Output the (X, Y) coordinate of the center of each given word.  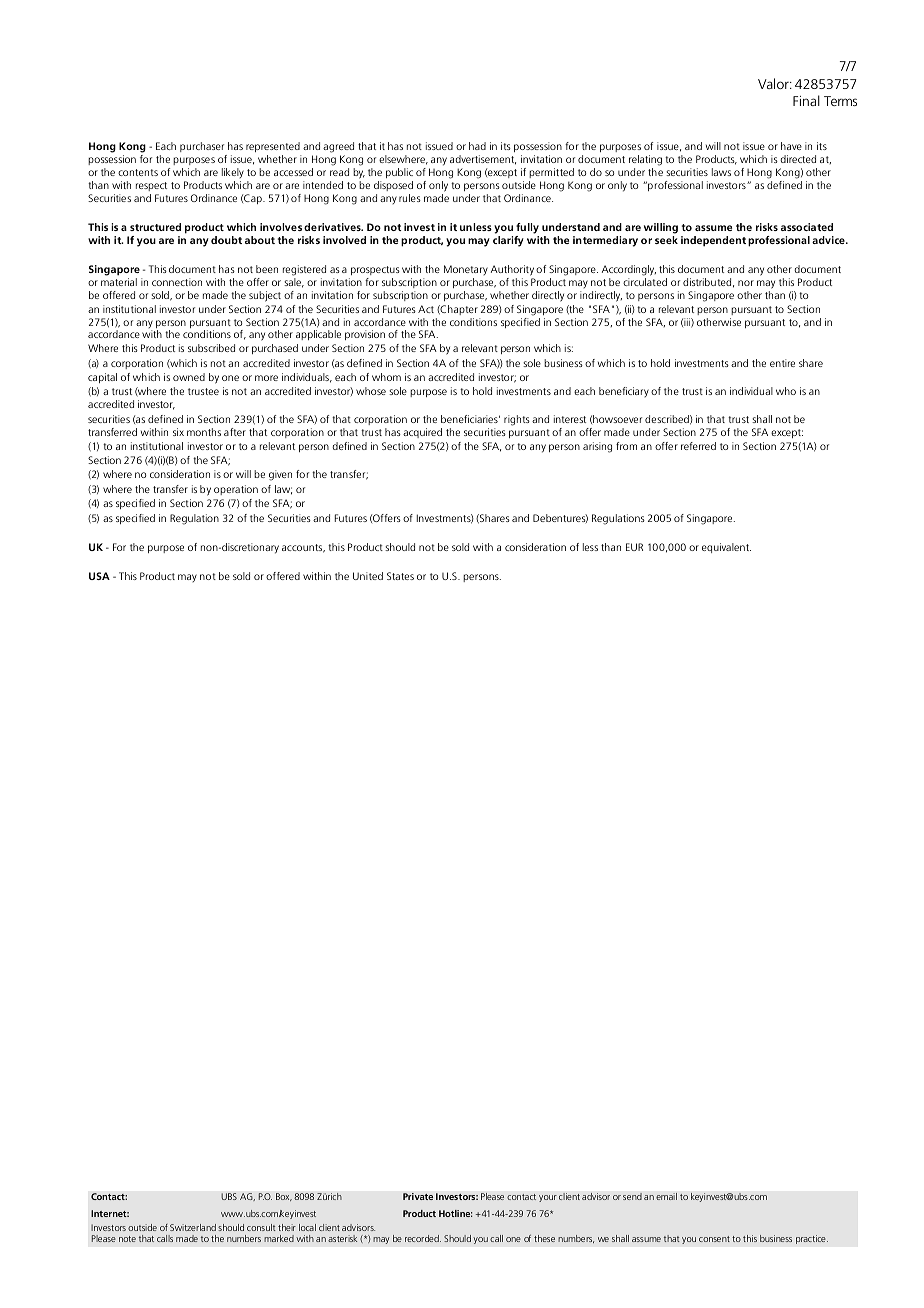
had (477, 146)
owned (189, 377)
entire (782, 363)
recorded (423, 1238)
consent (714, 1239)
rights (517, 420)
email (666, 1196)
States (400, 576)
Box (284, 1197)
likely (233, 173)
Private (418, 1196)
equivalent (726, 548)
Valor (774, 83)
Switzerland (193, 1227)
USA (99, 576)
